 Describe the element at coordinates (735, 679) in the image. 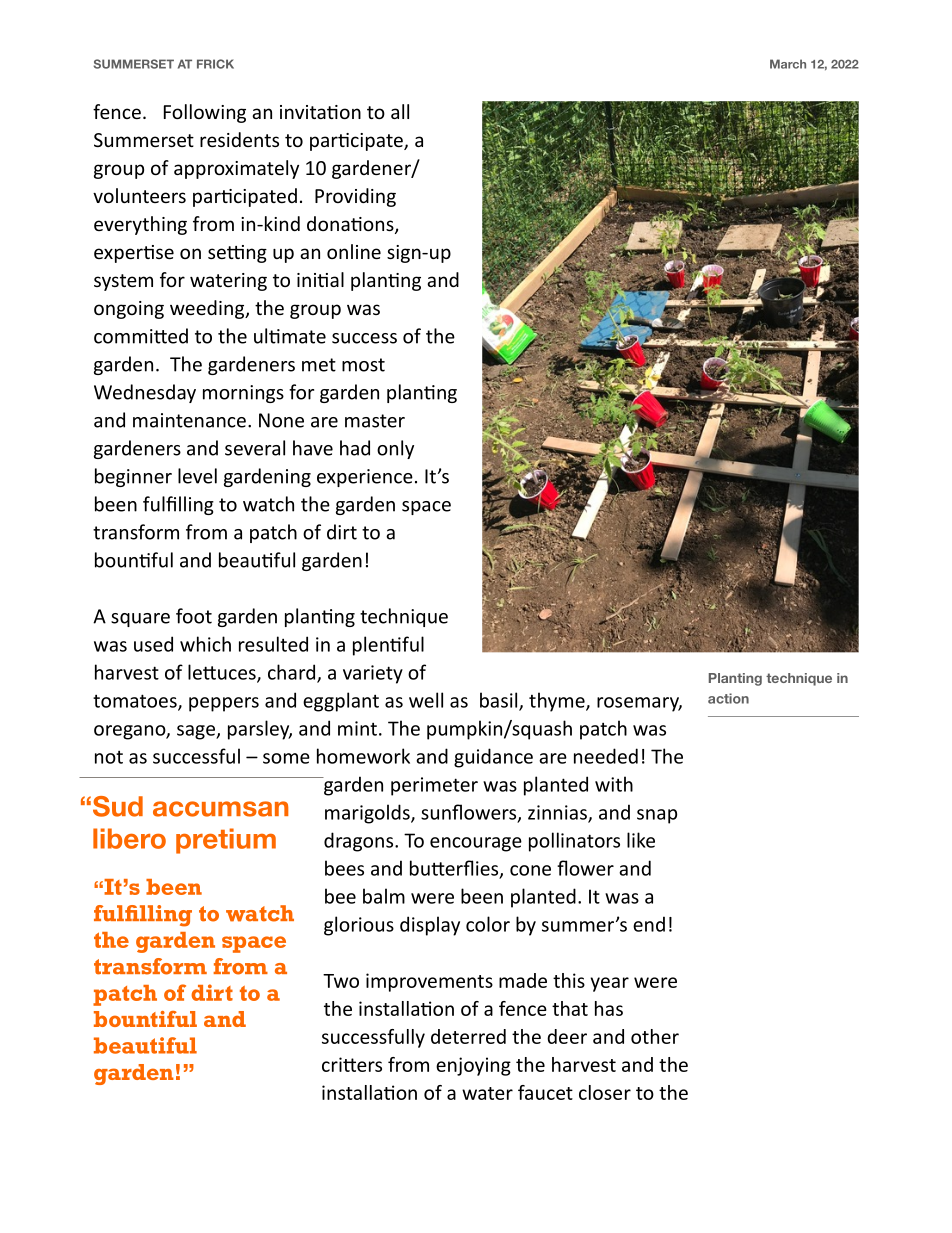

I see `Planting` at that location.
